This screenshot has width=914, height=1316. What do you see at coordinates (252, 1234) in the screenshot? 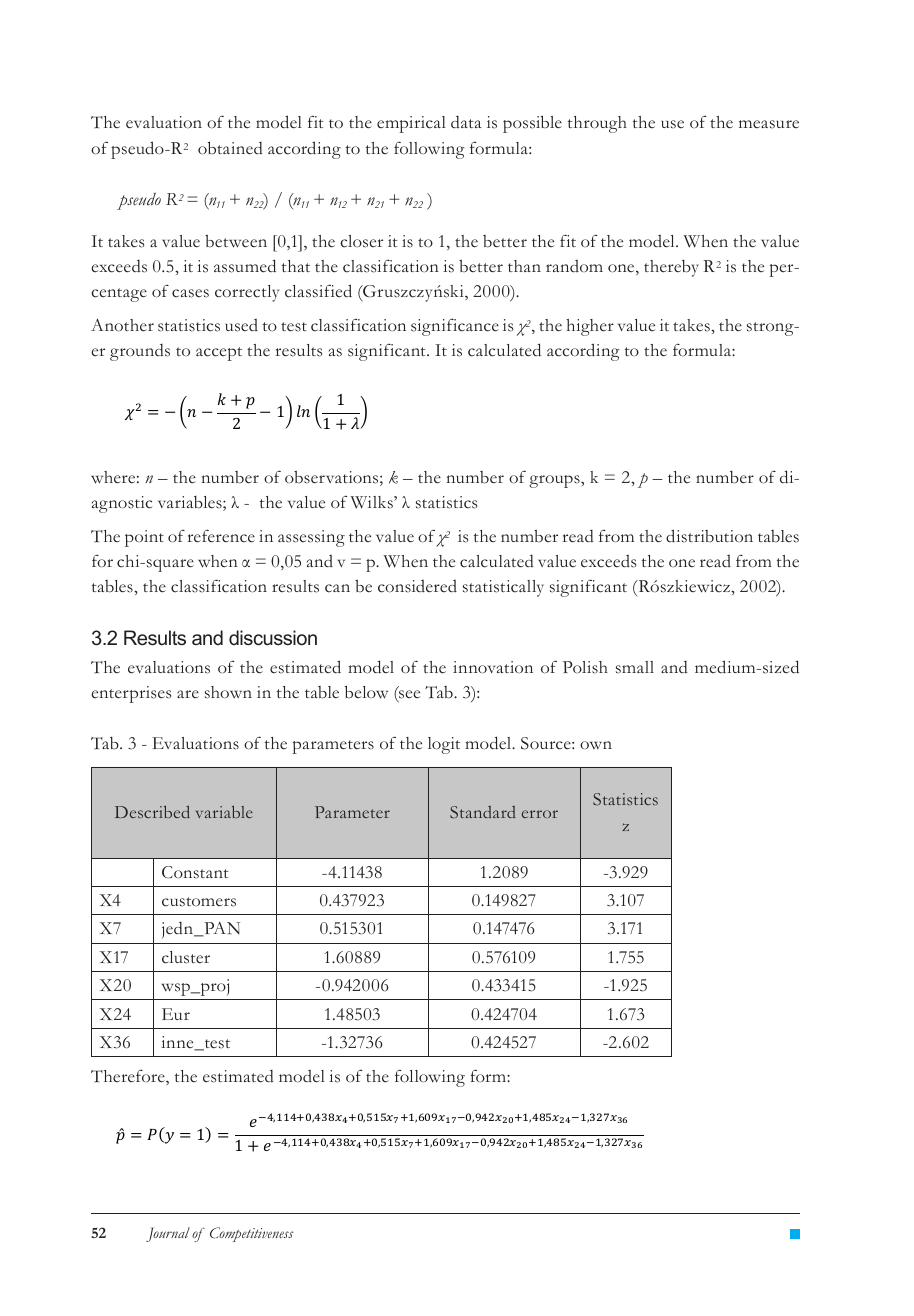
I see `Competitiveness` at bounding box center [252, 1234].
